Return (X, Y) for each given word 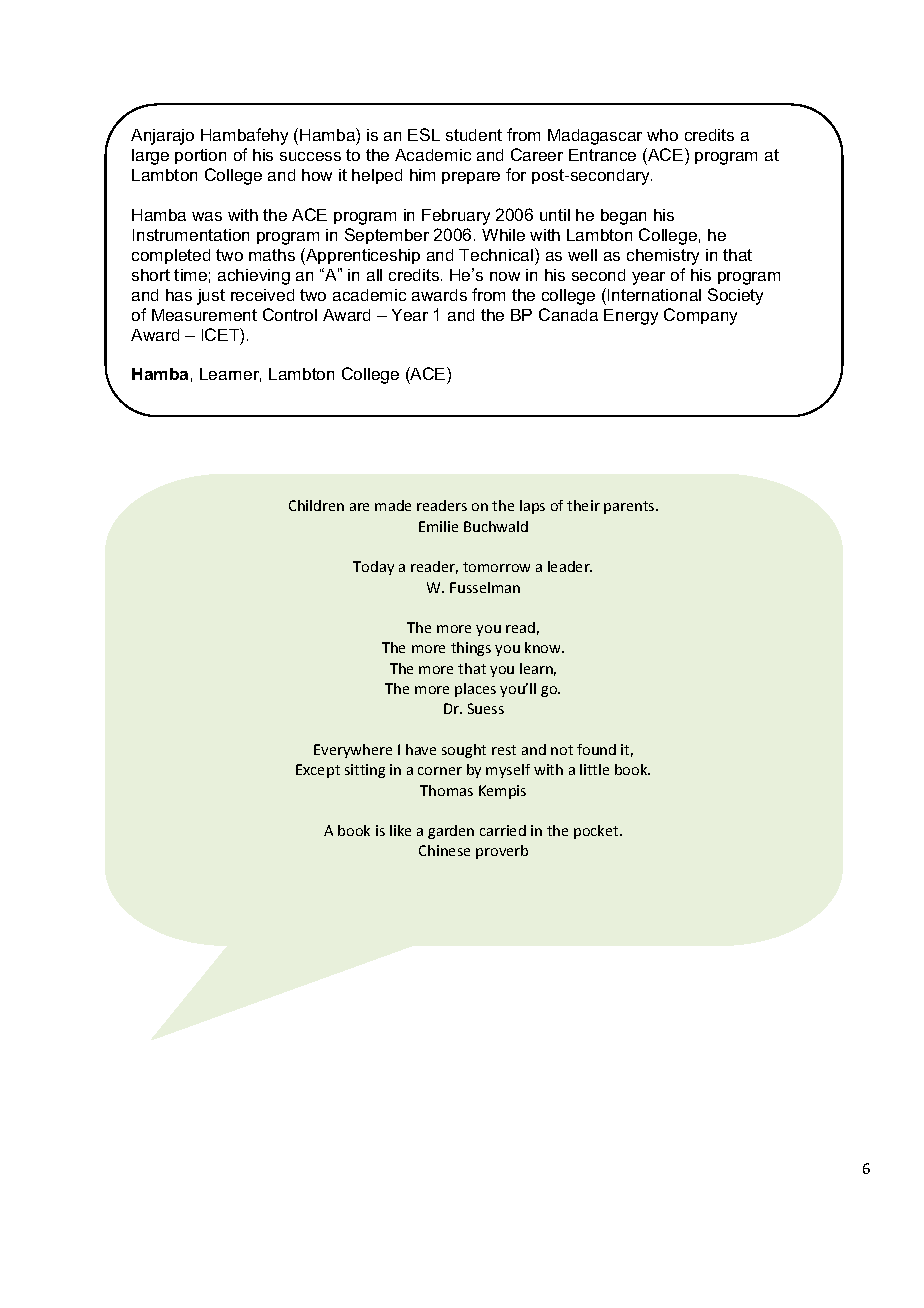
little (594, 769)
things (471, 649)
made (393, 505)
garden (451, 832)
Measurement (204, 315)
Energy (631, 317)
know (544, 647)
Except (318, 771)
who (662, 135)
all (374, 275)
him (422, 175)
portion (200, 156)
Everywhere (353, 751)
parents (630, 507)
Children (316, 505)
